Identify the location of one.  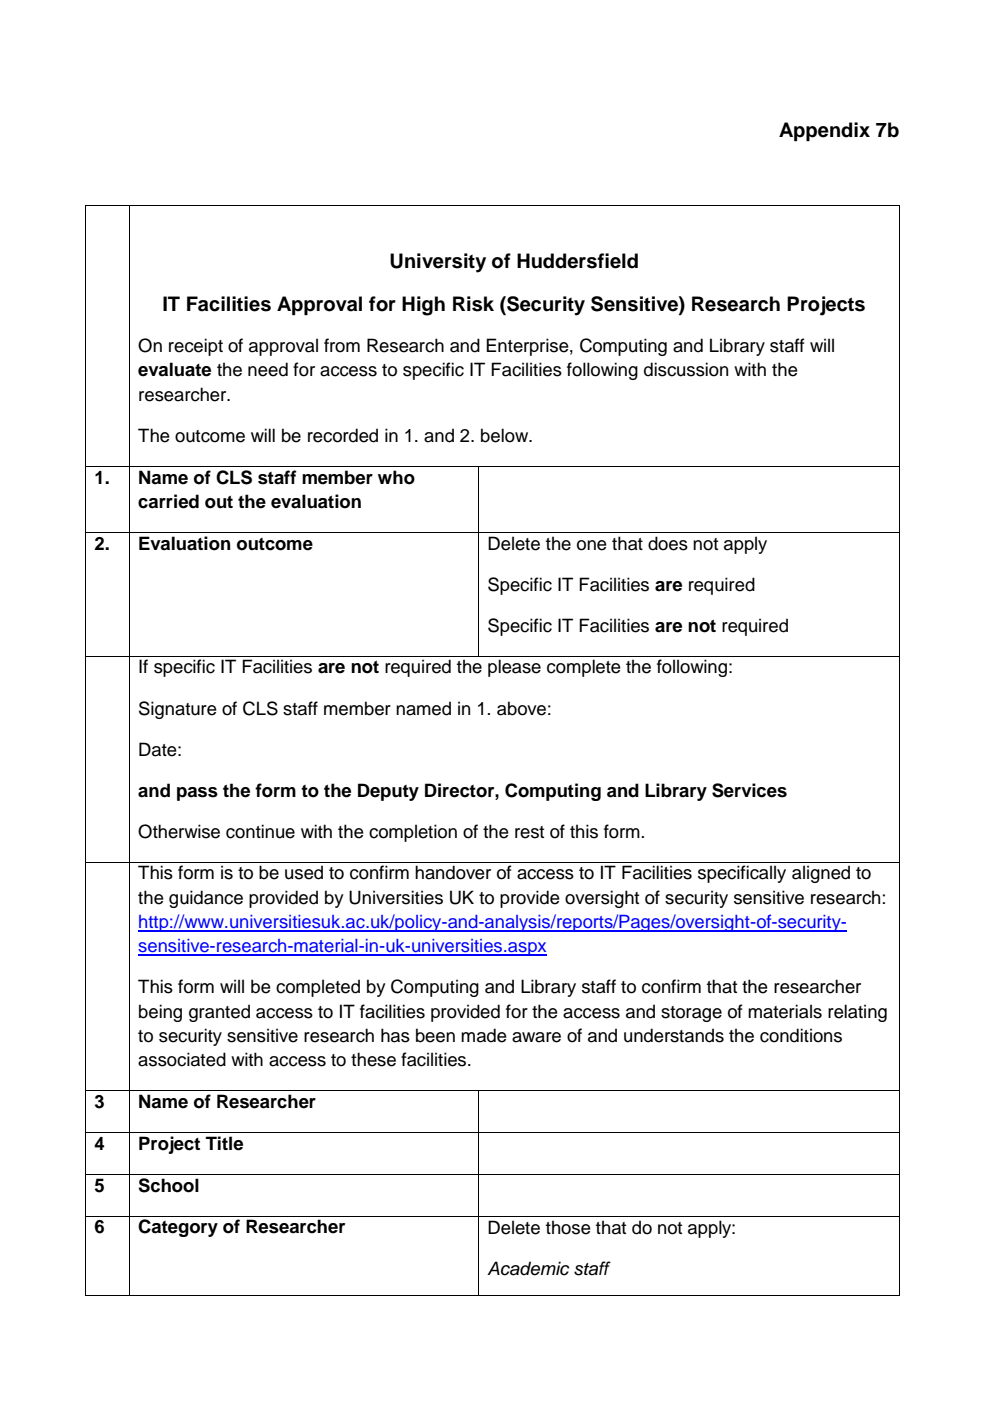
(592, 545).
